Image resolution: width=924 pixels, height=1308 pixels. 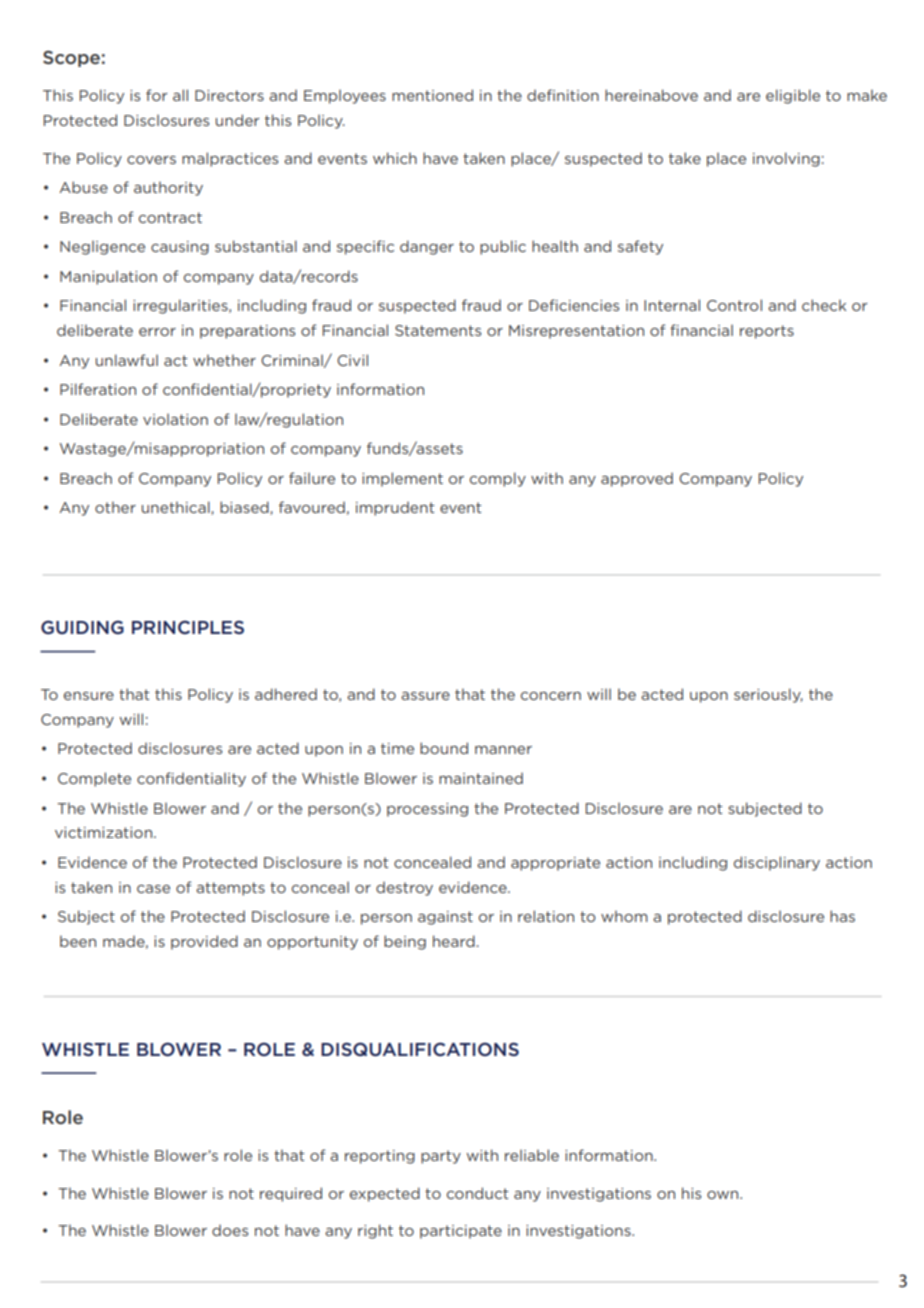 I want to click on violation, so click(x=175, y=419).
